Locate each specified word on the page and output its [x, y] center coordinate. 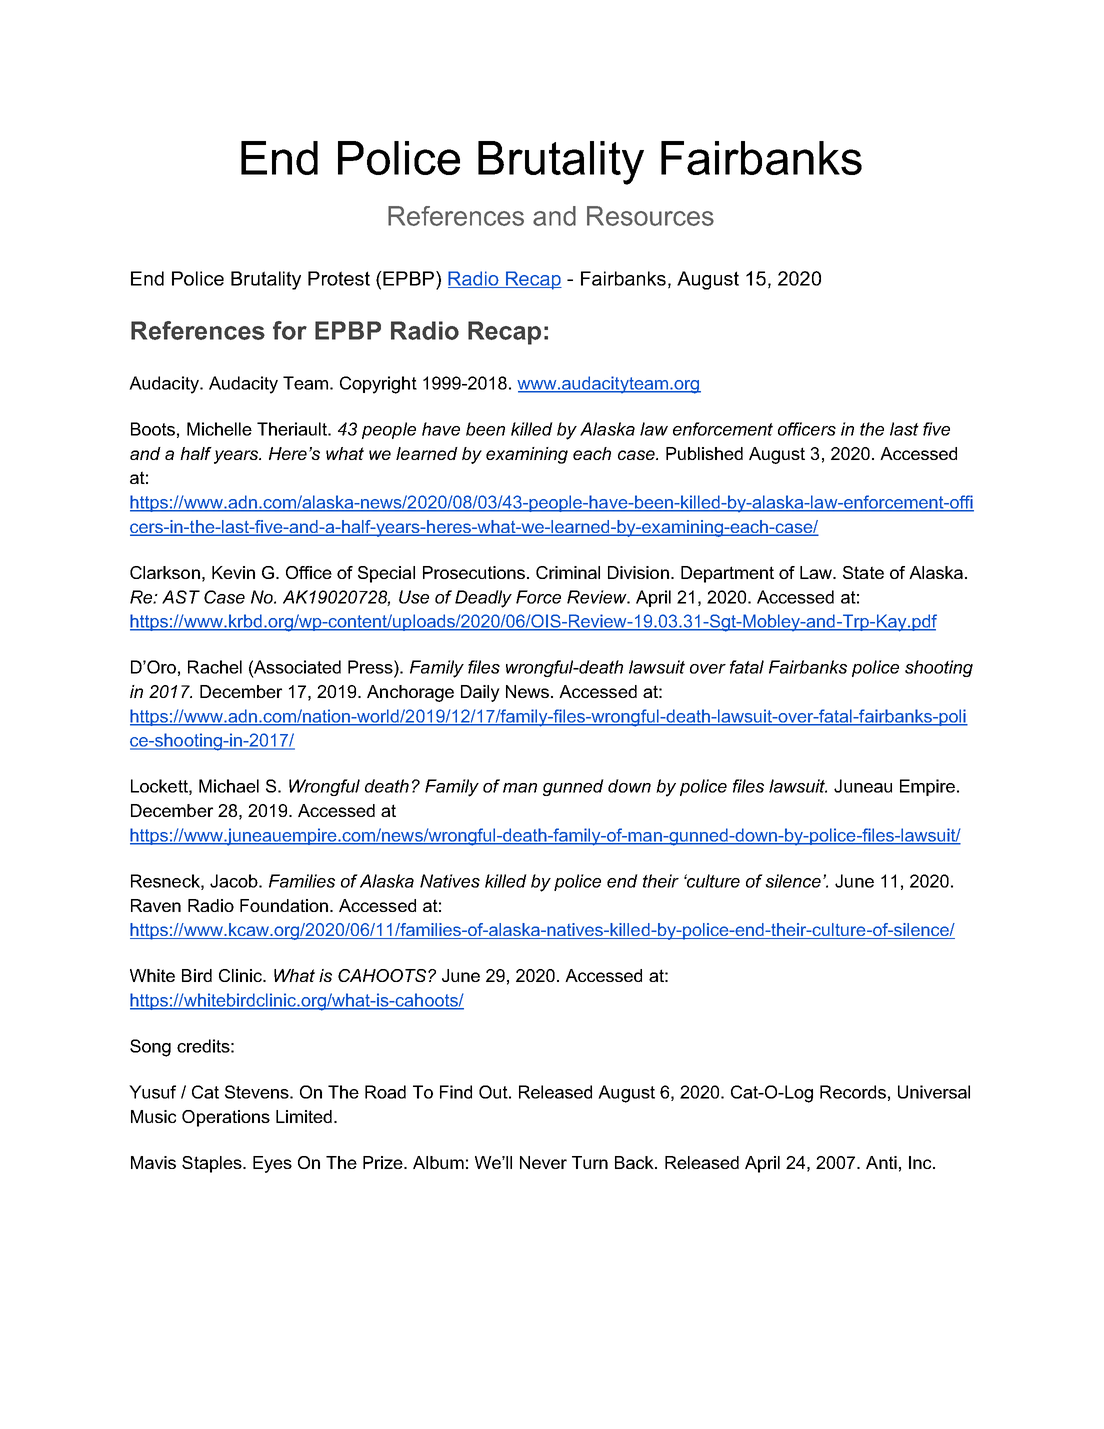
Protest [339, 278]
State [863, 572]
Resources [650, 216]
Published [704, 453]
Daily [480, 693]
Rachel [215, 667]
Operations [226, 1118]
